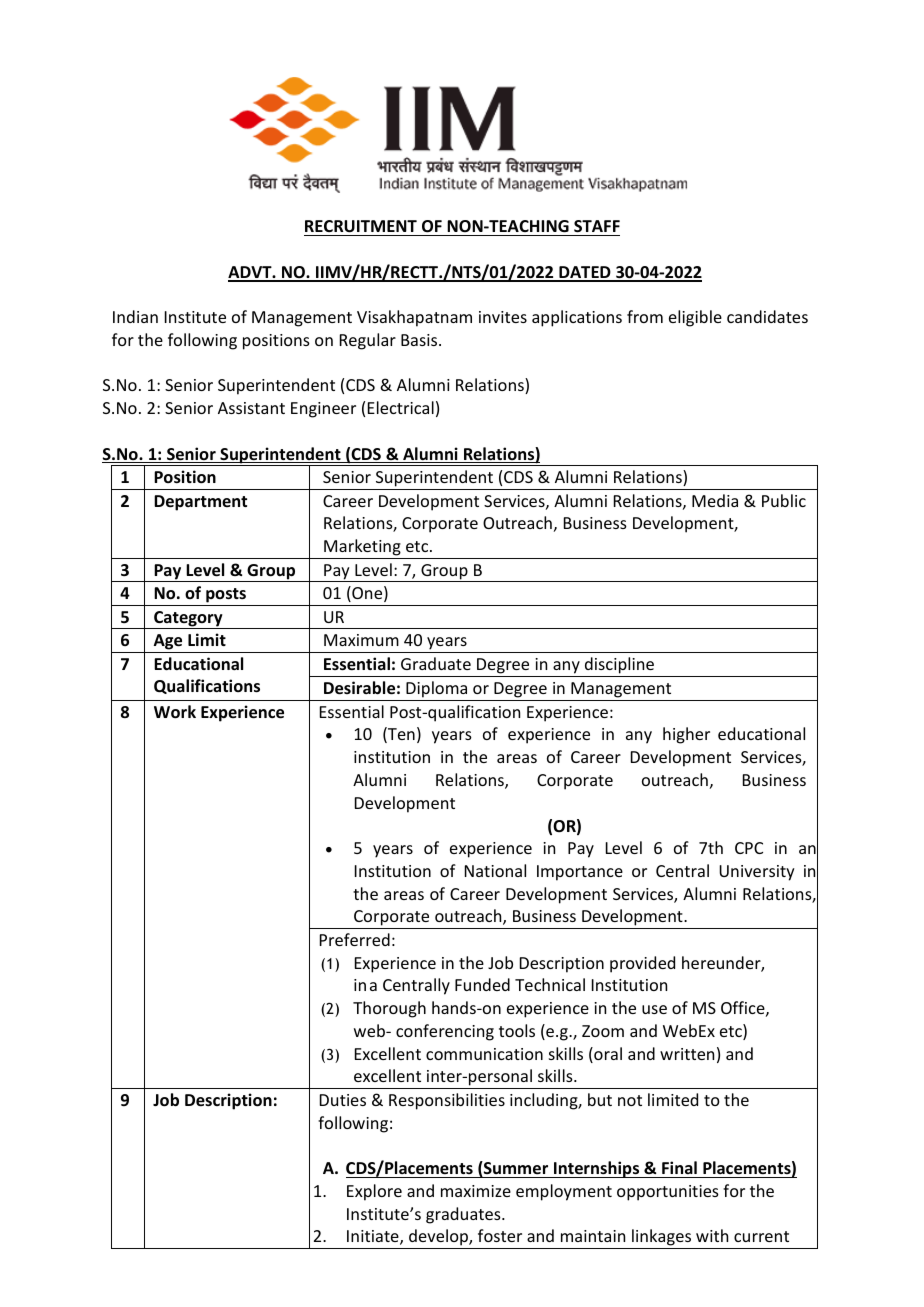 The height and width of the document is (1307, 924). Describe the element at coordinates (374, 1192) in the document. I see `Explore` at that location.
